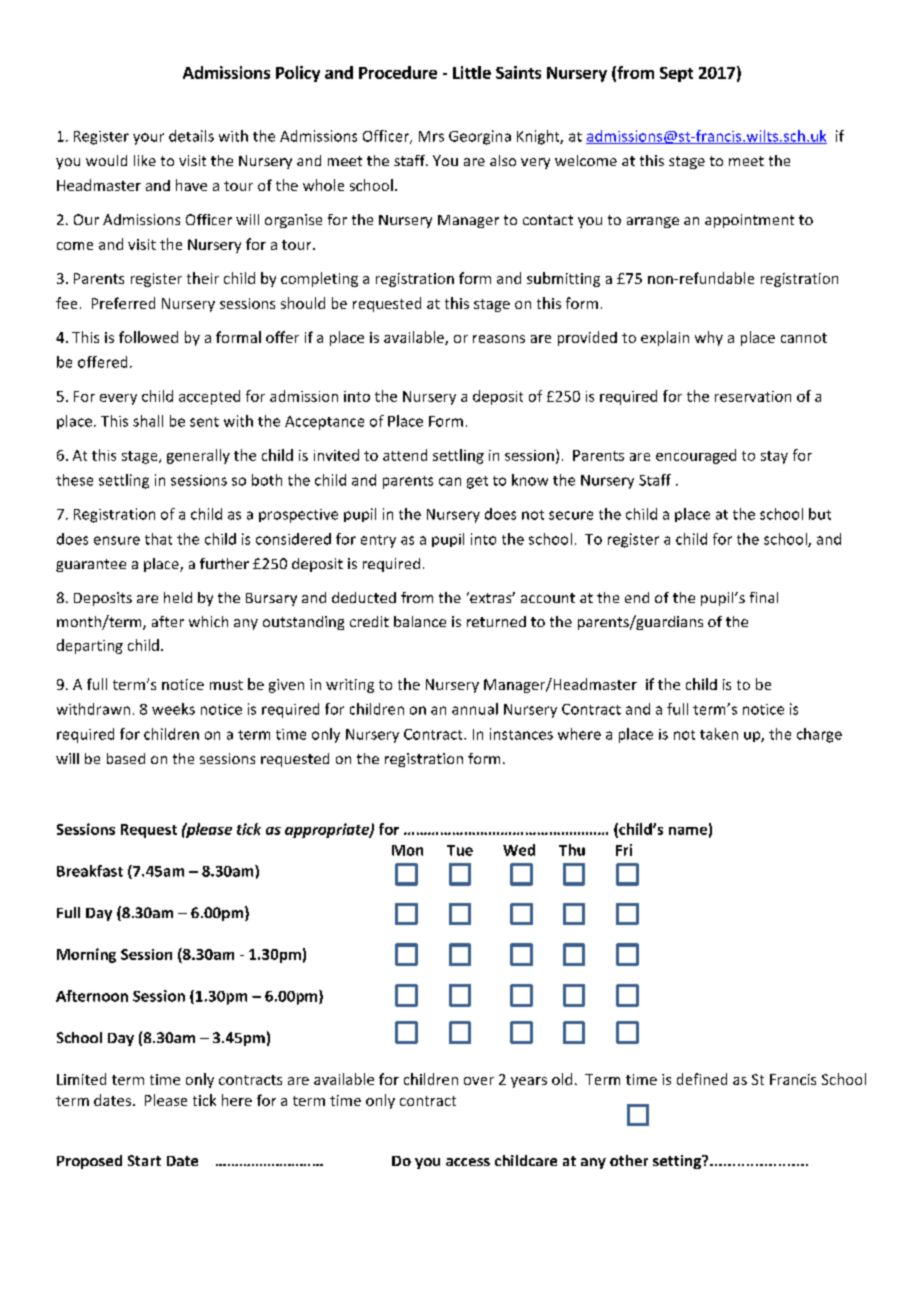  I want to click on access, so click(468, 1162).
